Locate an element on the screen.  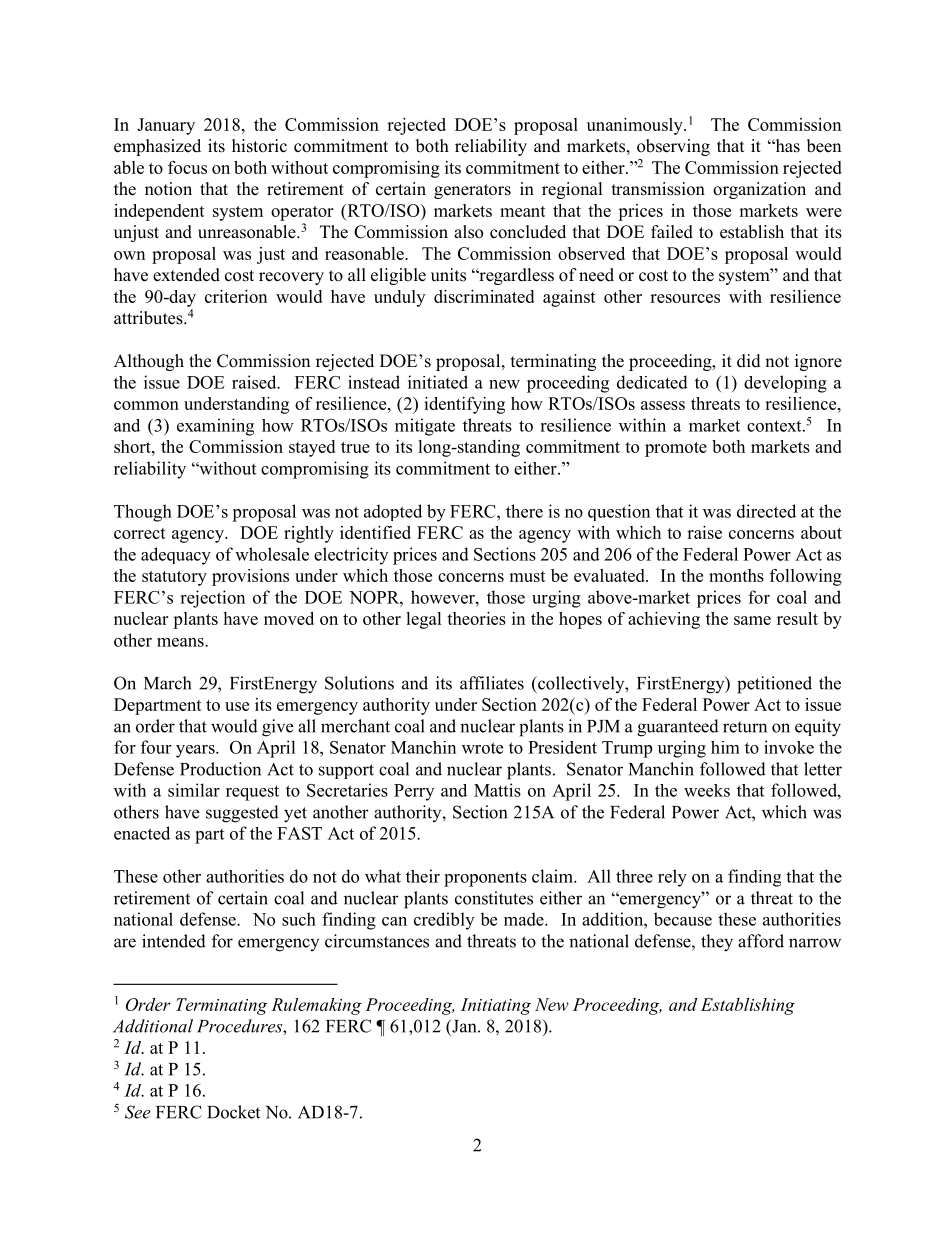
promote is located at coordinates (676, 449).
